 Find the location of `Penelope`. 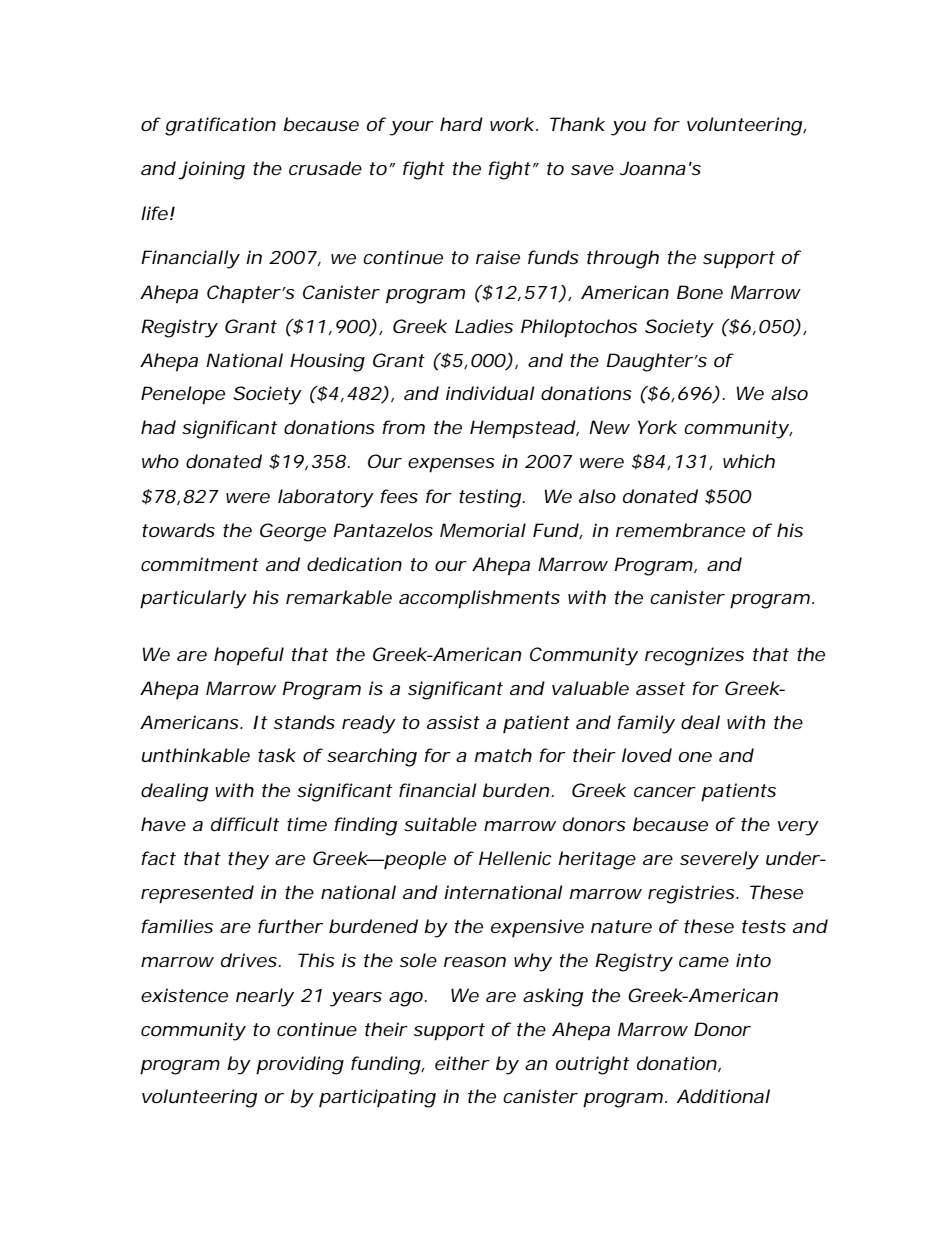

Penelope is located at coordinates (183, 395).
